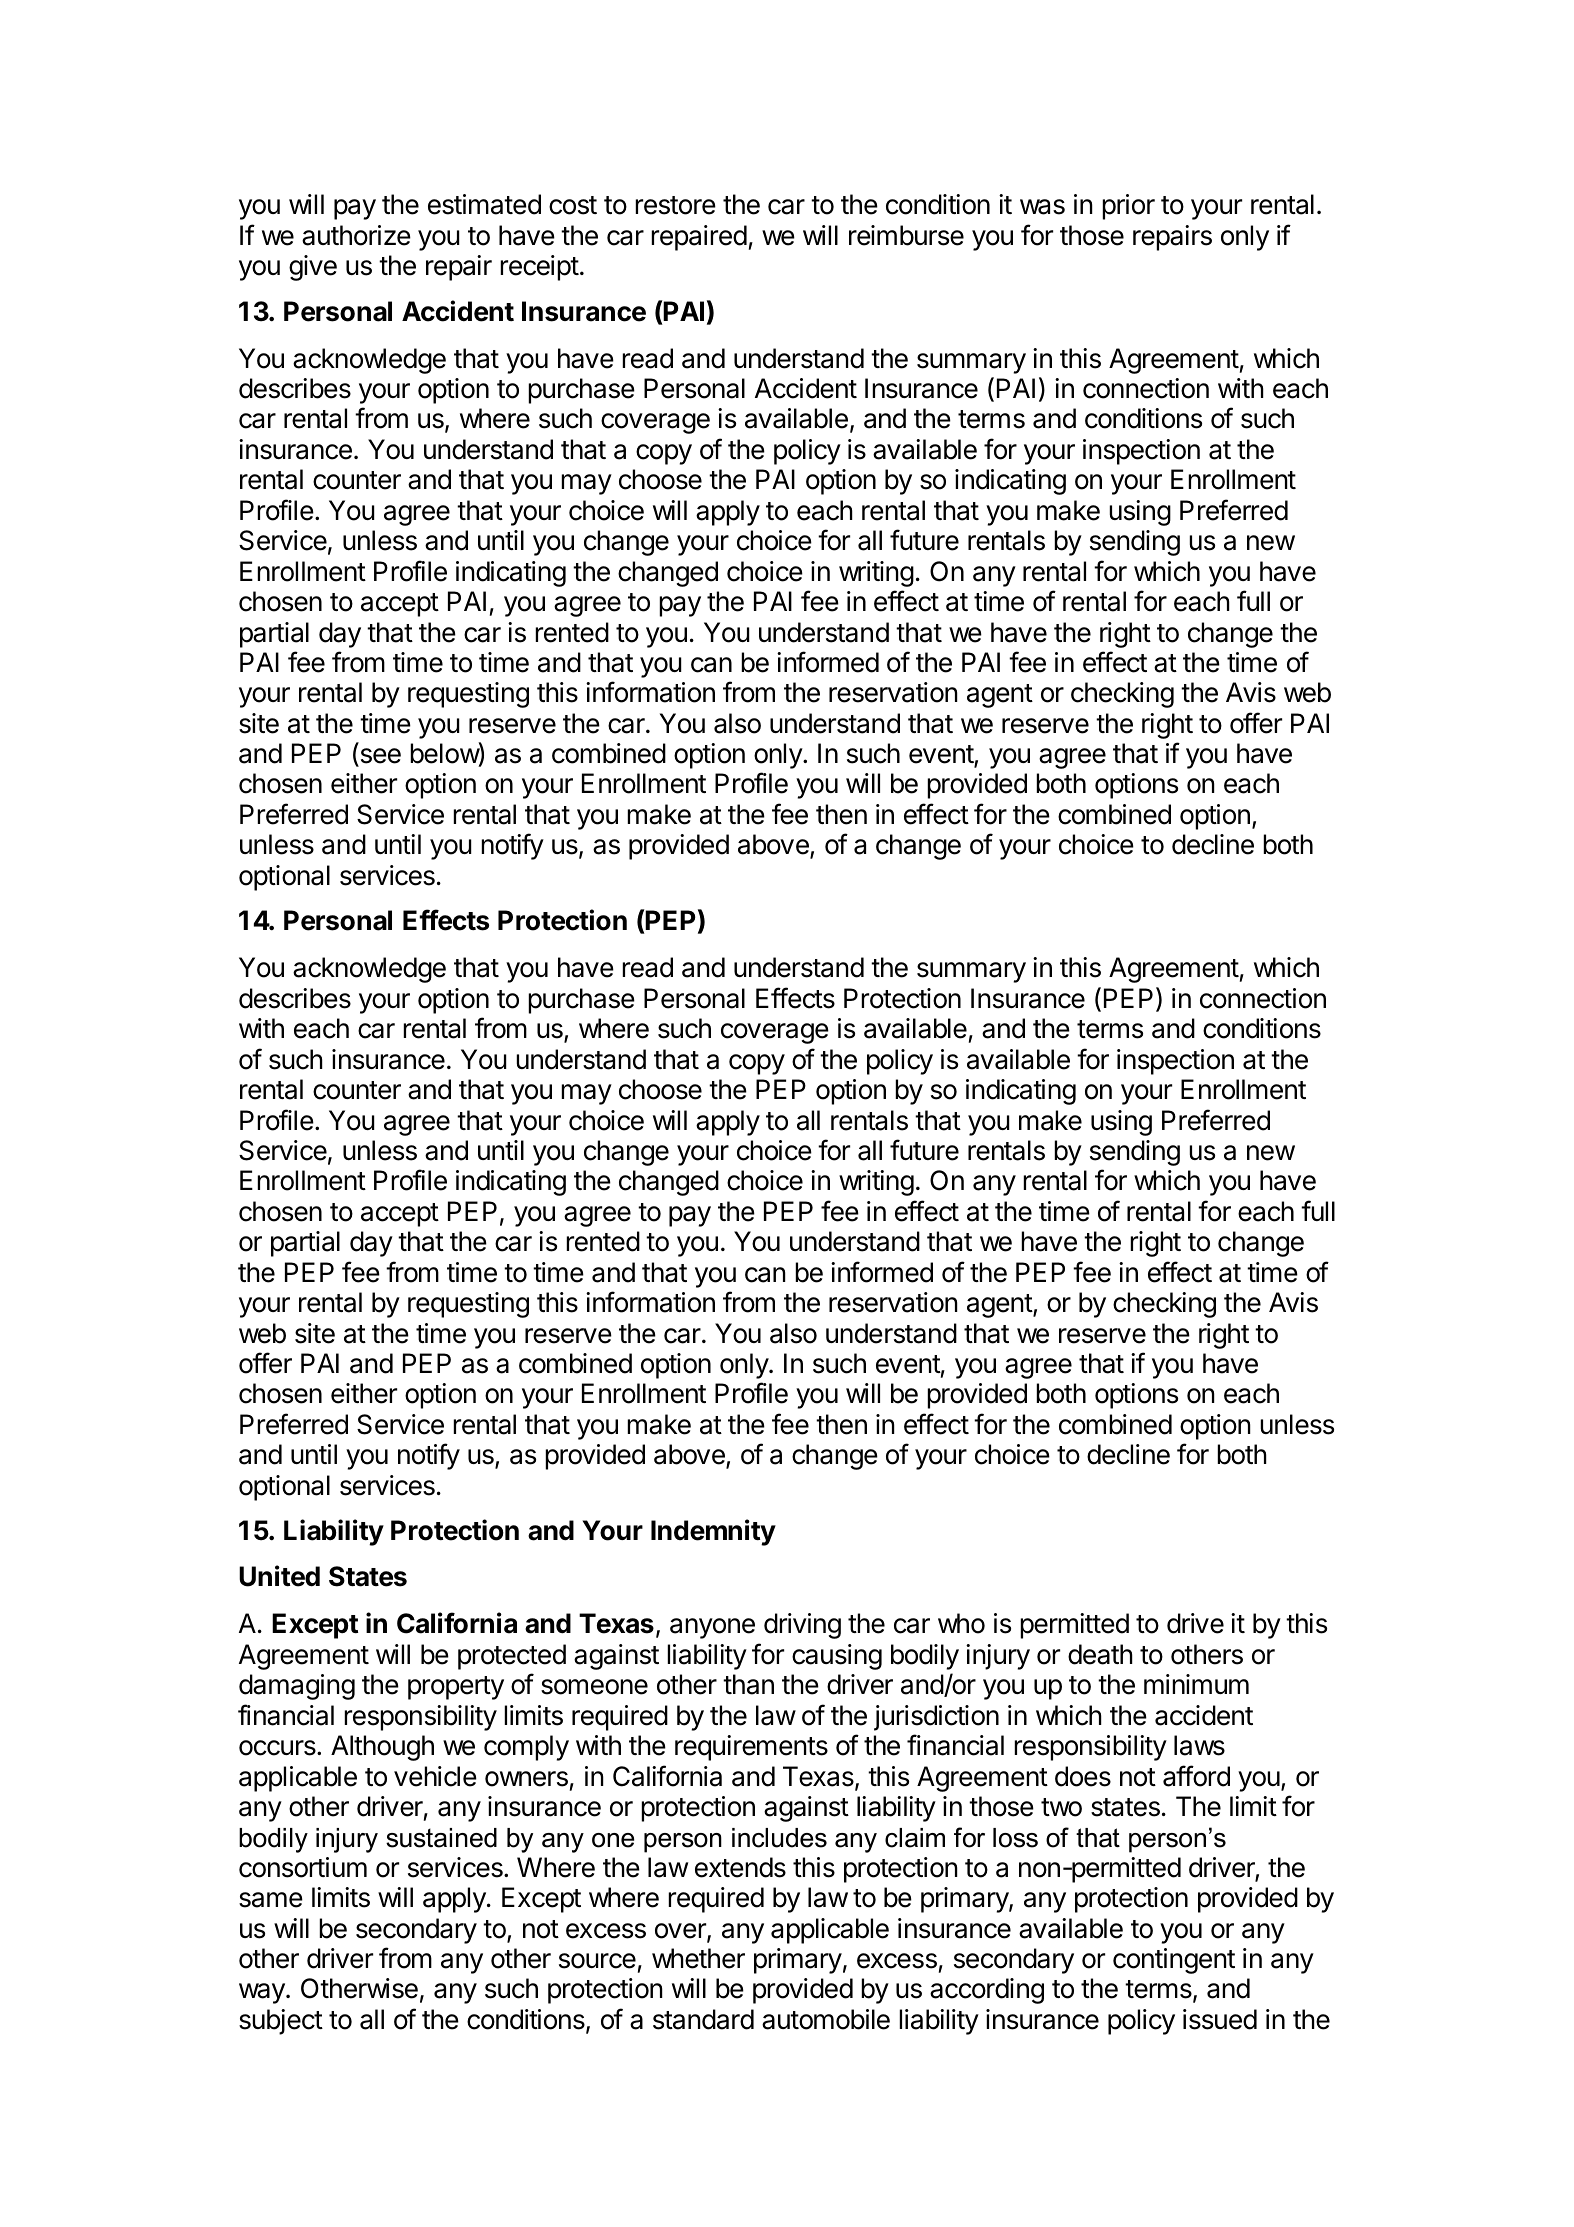 The width and height of the screenshot is (1574, 2227). What do you see at coordinates (1174, 1961) in the screenshot?
I see `contingent` at bounding box center [1174, 1961].
